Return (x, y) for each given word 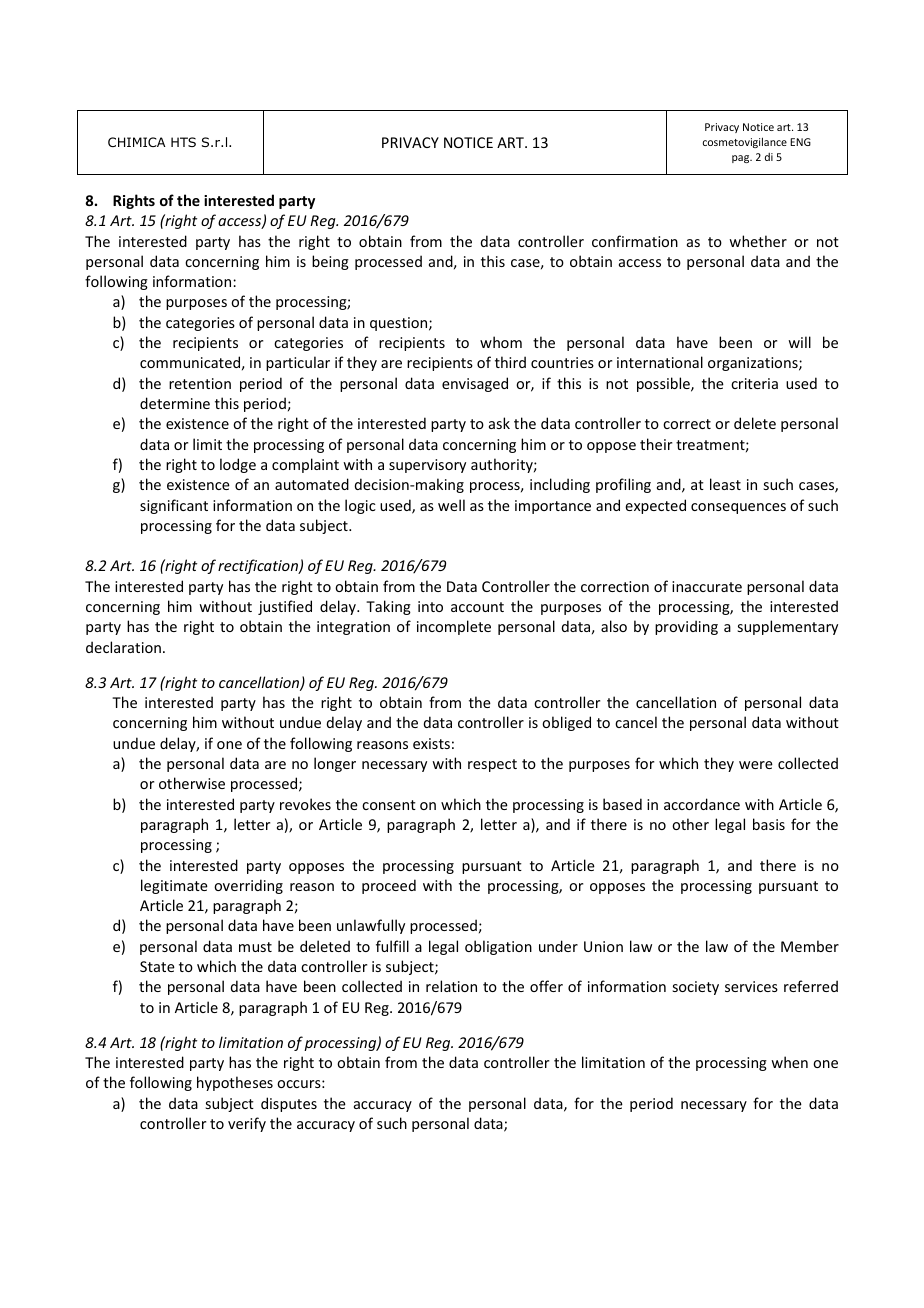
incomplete (454, 627)
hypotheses (235, 1083)
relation (451, 986)
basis (769, 824)
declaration (123, 647)
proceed (389, 886)
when (789, 1062)
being (330, 262)
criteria (754, 383)
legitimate (174, 886)
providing (686, 627)
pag (742, 159)
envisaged (475, 384)
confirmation (635, 241)
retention (200, 383)
